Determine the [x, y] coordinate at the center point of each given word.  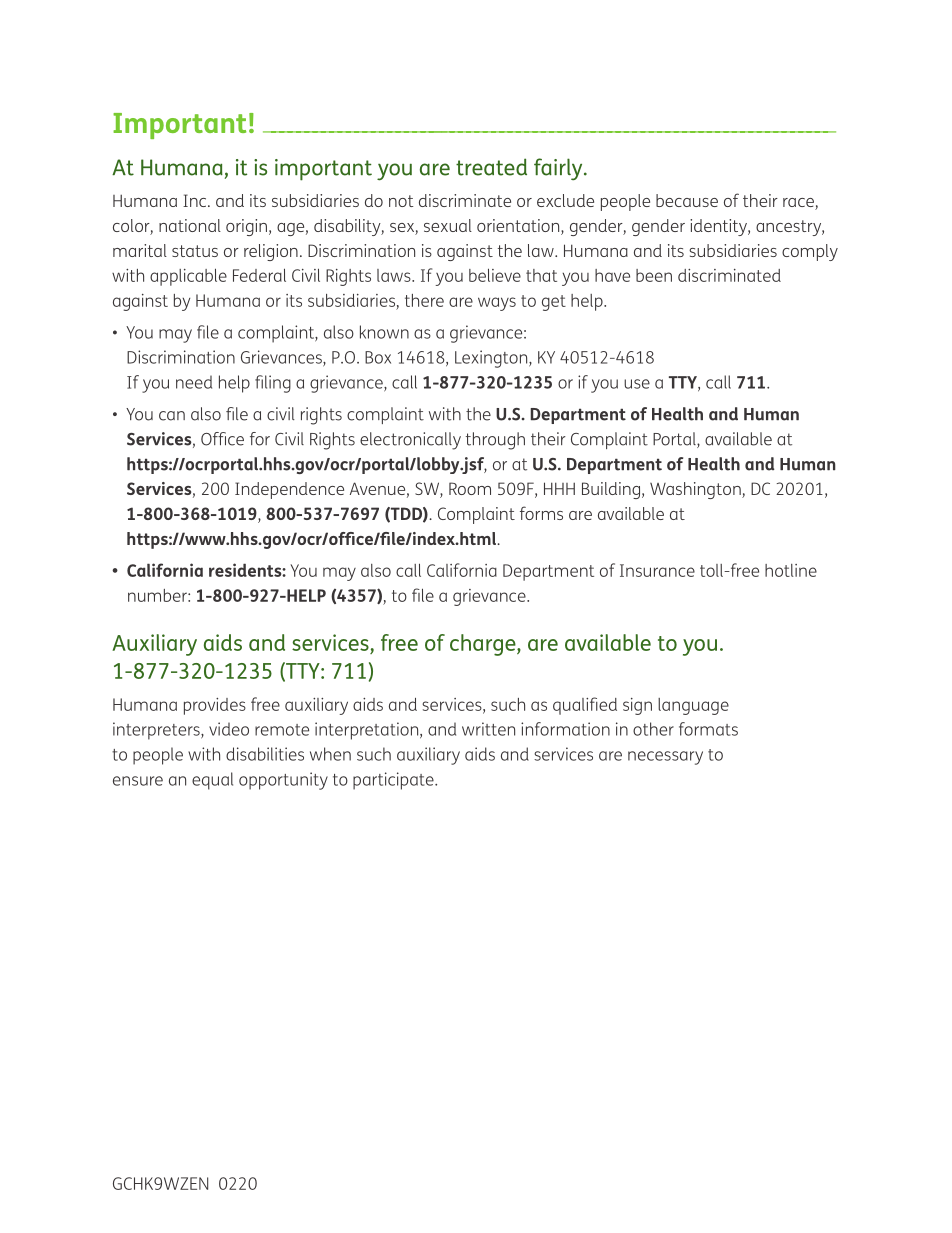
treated [491, 167]
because [687, 200]
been [654, 275]
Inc [196, 200]
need [194, 382]
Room [470, 488]
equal [212, 781]
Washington [696, 490]
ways [497, 304]
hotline [791, 570]
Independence [289, 490]
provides [215, 706]
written [488, 729]
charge [484, 645]
